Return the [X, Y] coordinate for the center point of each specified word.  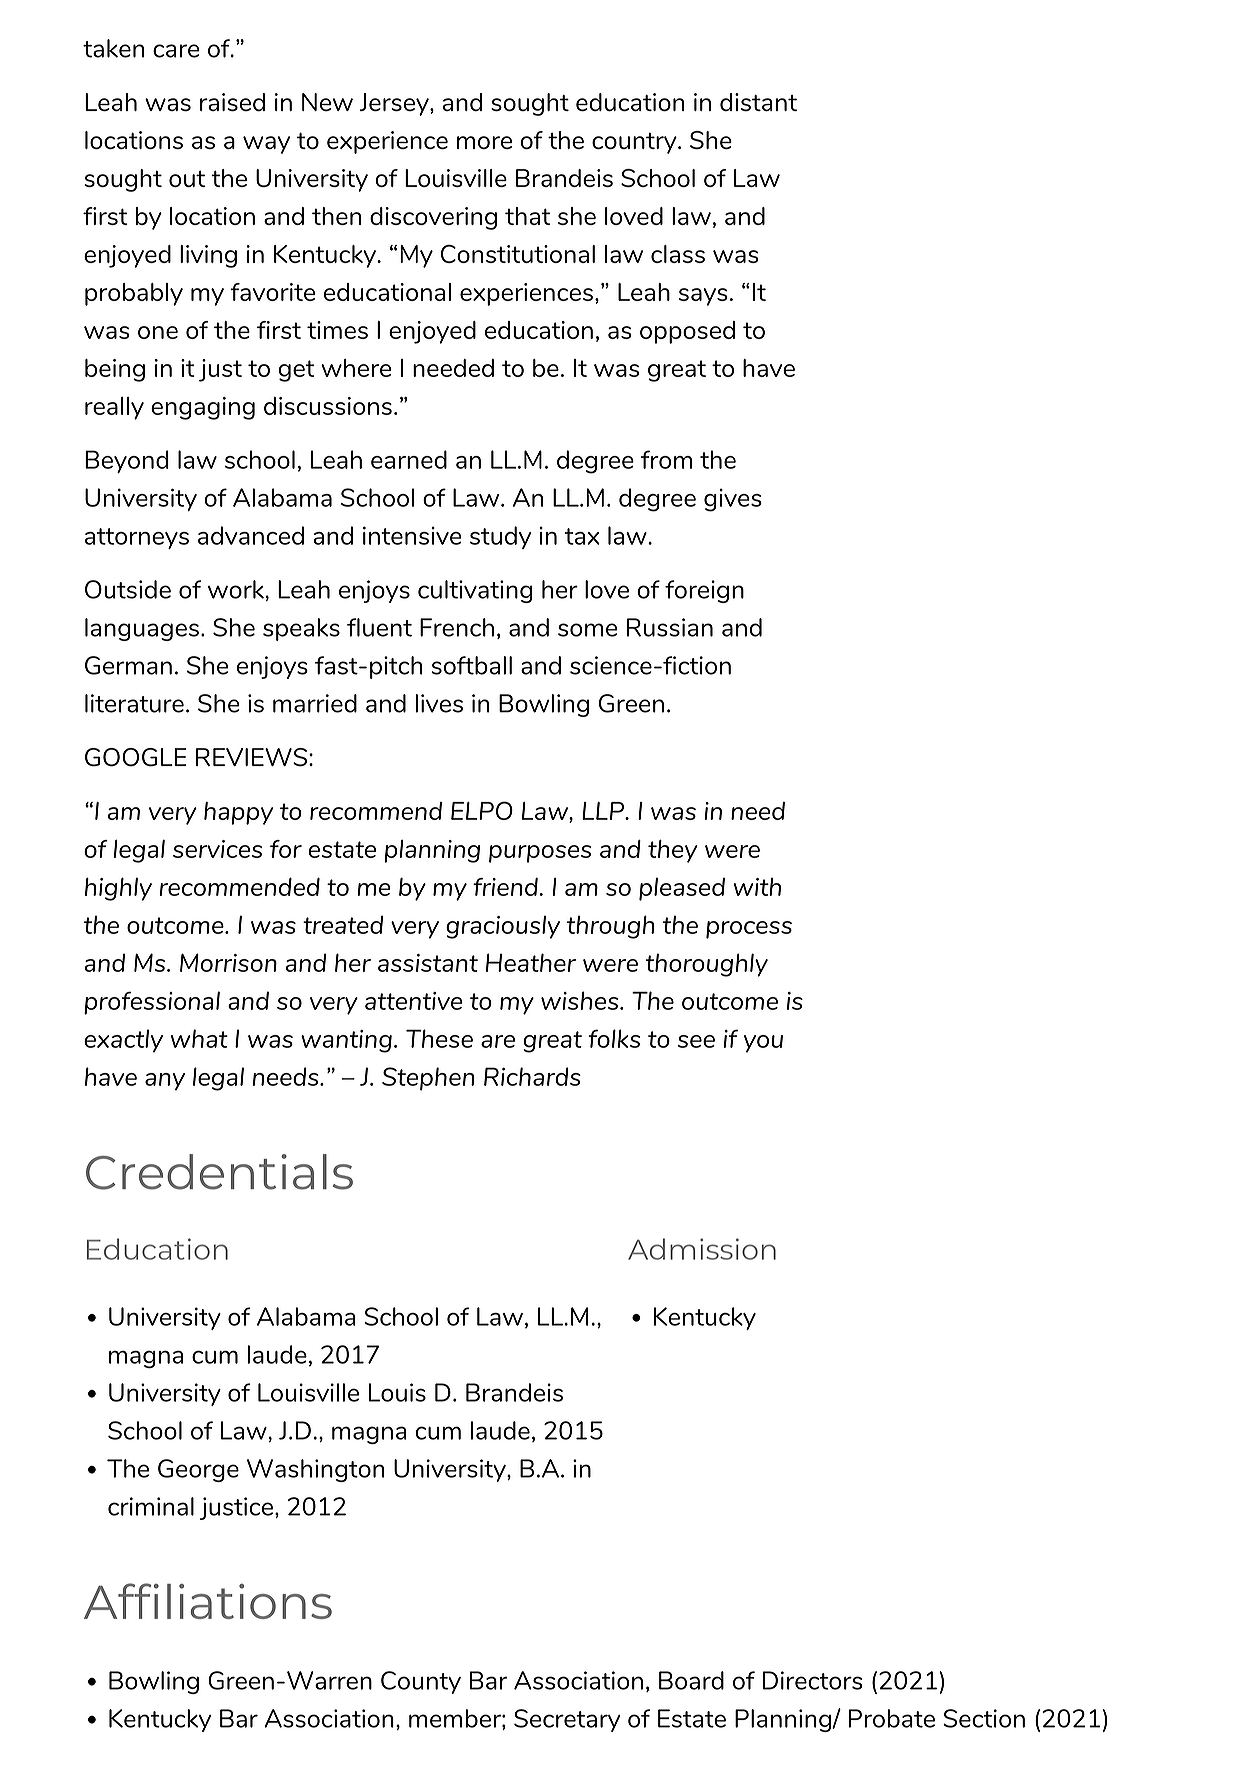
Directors [813, 1680]
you [763, 1044]
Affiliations [208, 1601]
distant [758, 102]
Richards [532, 1076]
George [198, 1470]
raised [232, 102]
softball [471, 665]
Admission [702, 1249]
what [199, 1038]
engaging [203, 408]
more [484, 142]
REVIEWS [251, 757]
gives [733, 500]
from [666, 459]
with [757, 887]
